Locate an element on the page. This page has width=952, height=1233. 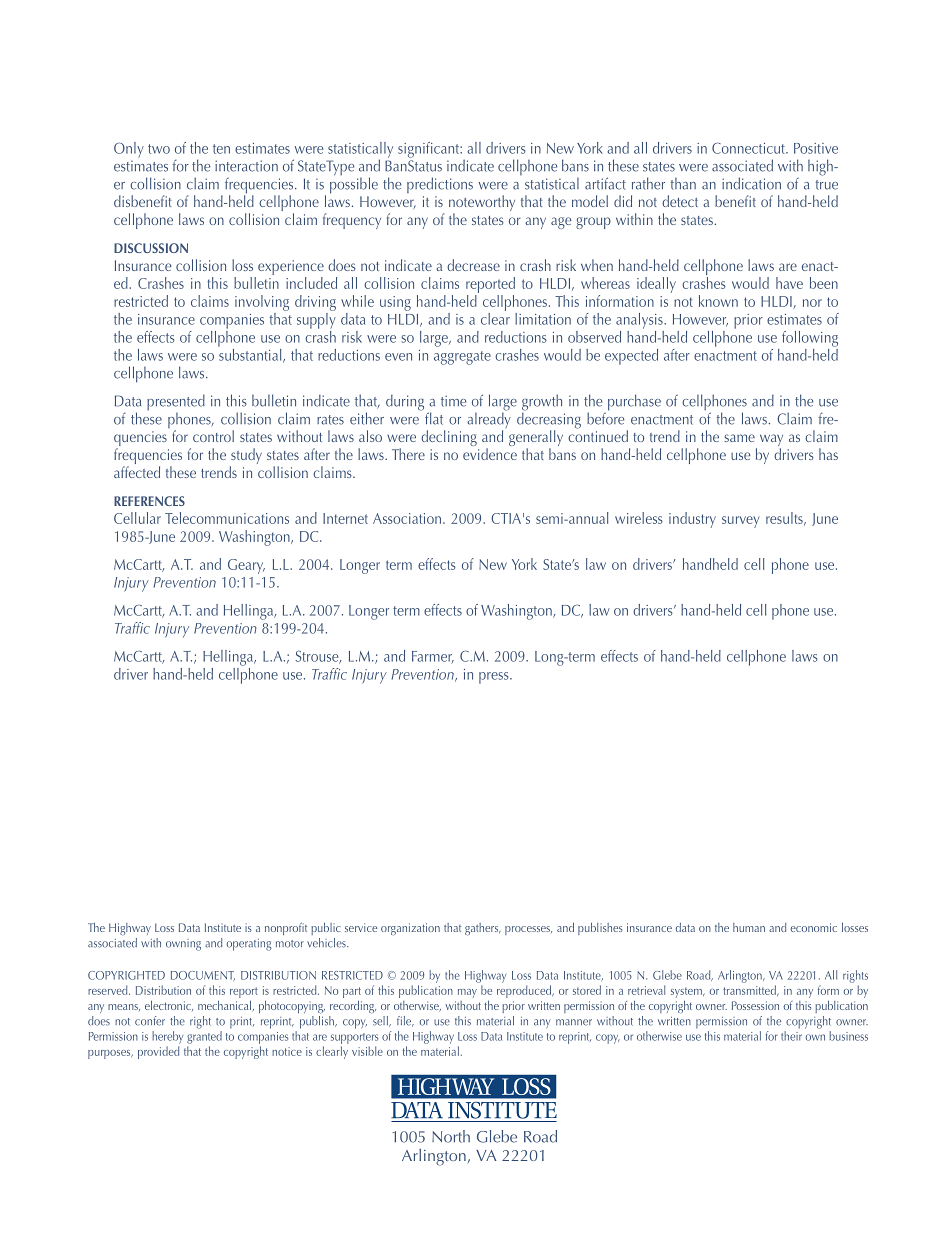
nonprofit is located at coordinates (286, 929).
